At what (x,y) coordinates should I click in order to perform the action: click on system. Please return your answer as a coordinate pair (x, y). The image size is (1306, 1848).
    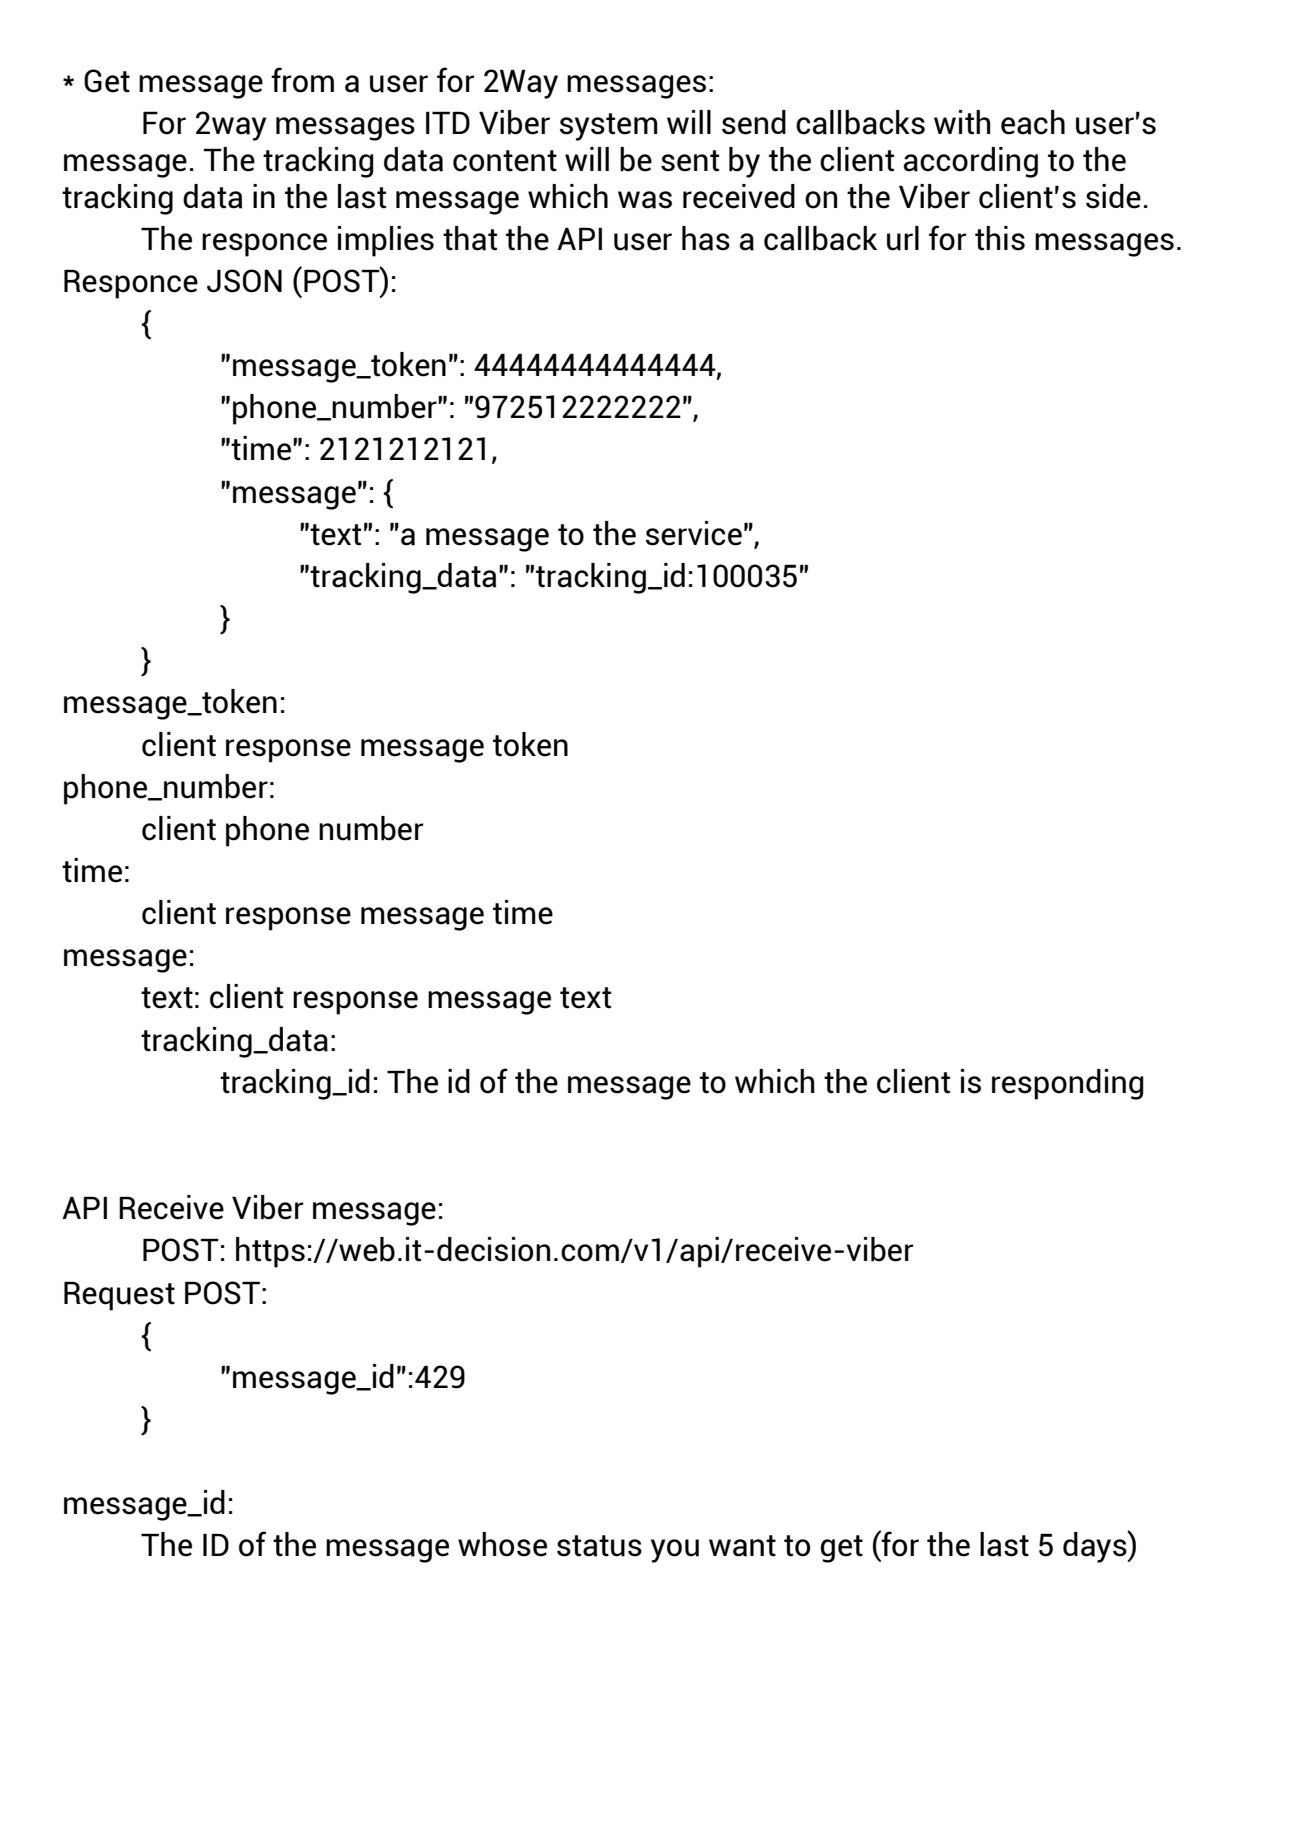
    Looking at the image, I should click on (609, 127).
